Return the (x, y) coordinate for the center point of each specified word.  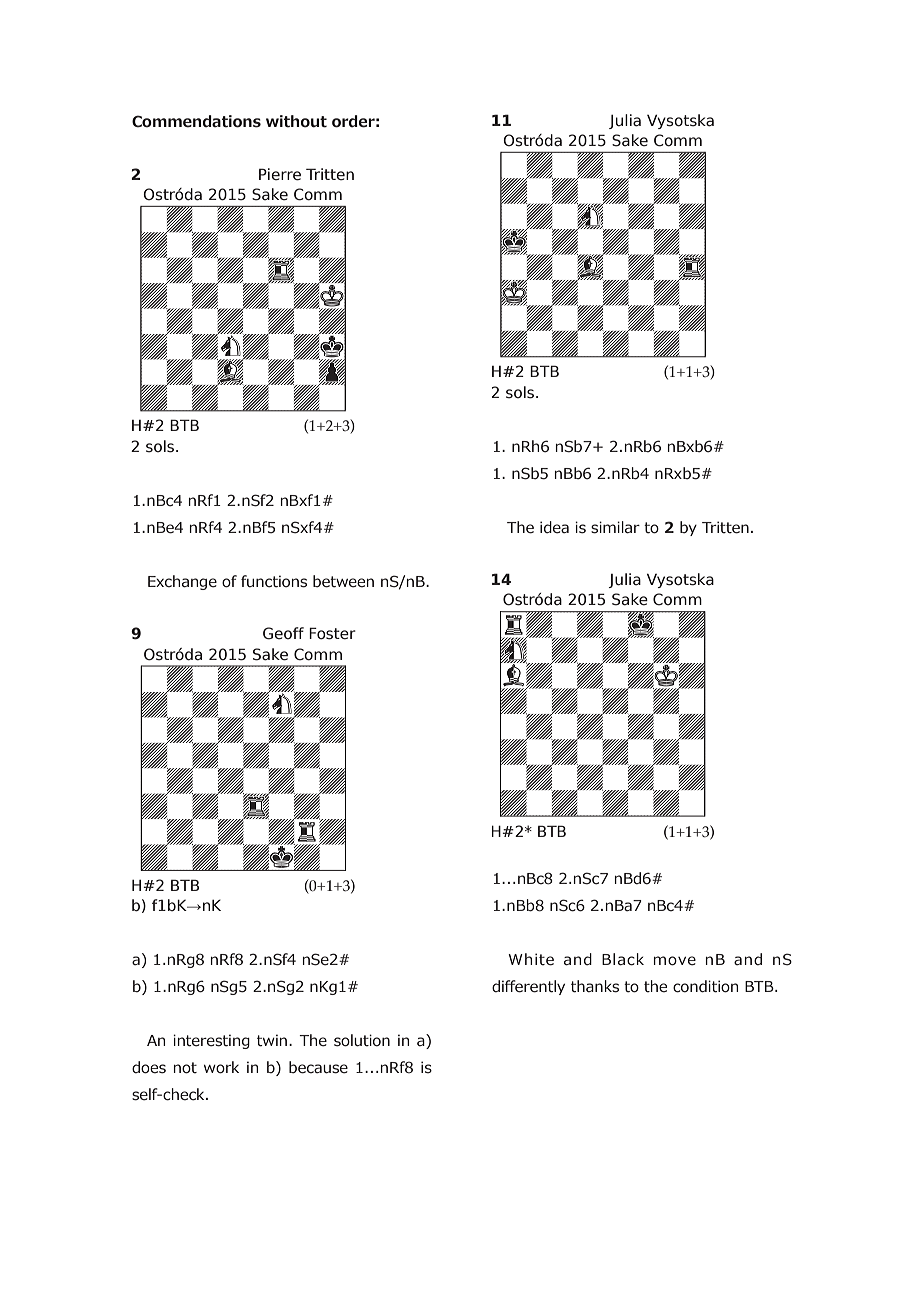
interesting (211, 1041)
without (296, 121)
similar (615, 527)
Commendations (196, 121)
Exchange (182, 582)
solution (362, 1040)
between (343, 581)
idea (554, 527)
